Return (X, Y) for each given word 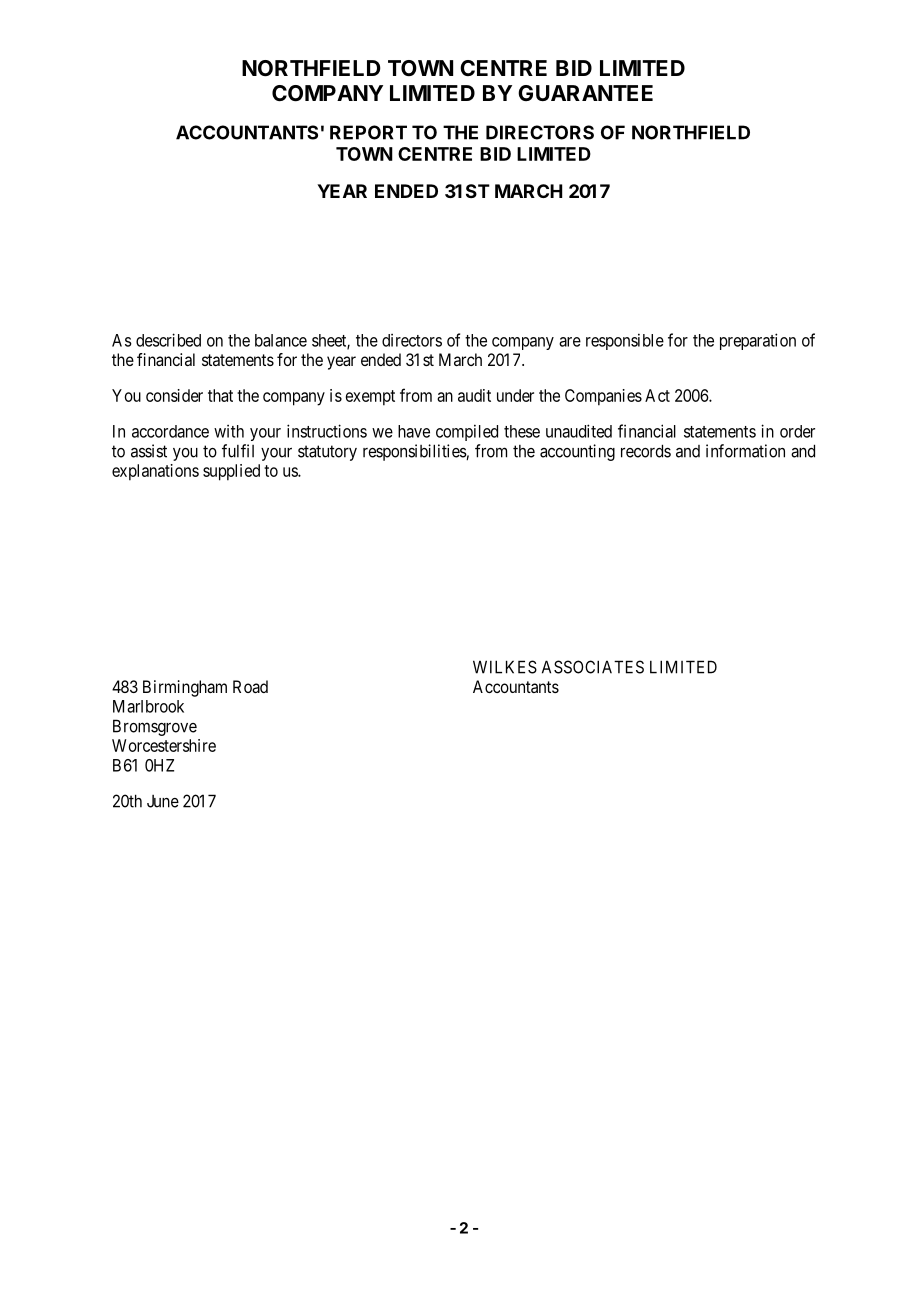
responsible (625, 341)
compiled (467, 432)
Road (250, 686)
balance (281, 340)
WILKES (505, 667)
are (570, 342)
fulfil (238, 451)
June (163, 801)
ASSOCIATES (593, 667)
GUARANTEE (585, 93)
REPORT (368, 132)
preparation (758, 341)
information (745, 451)
